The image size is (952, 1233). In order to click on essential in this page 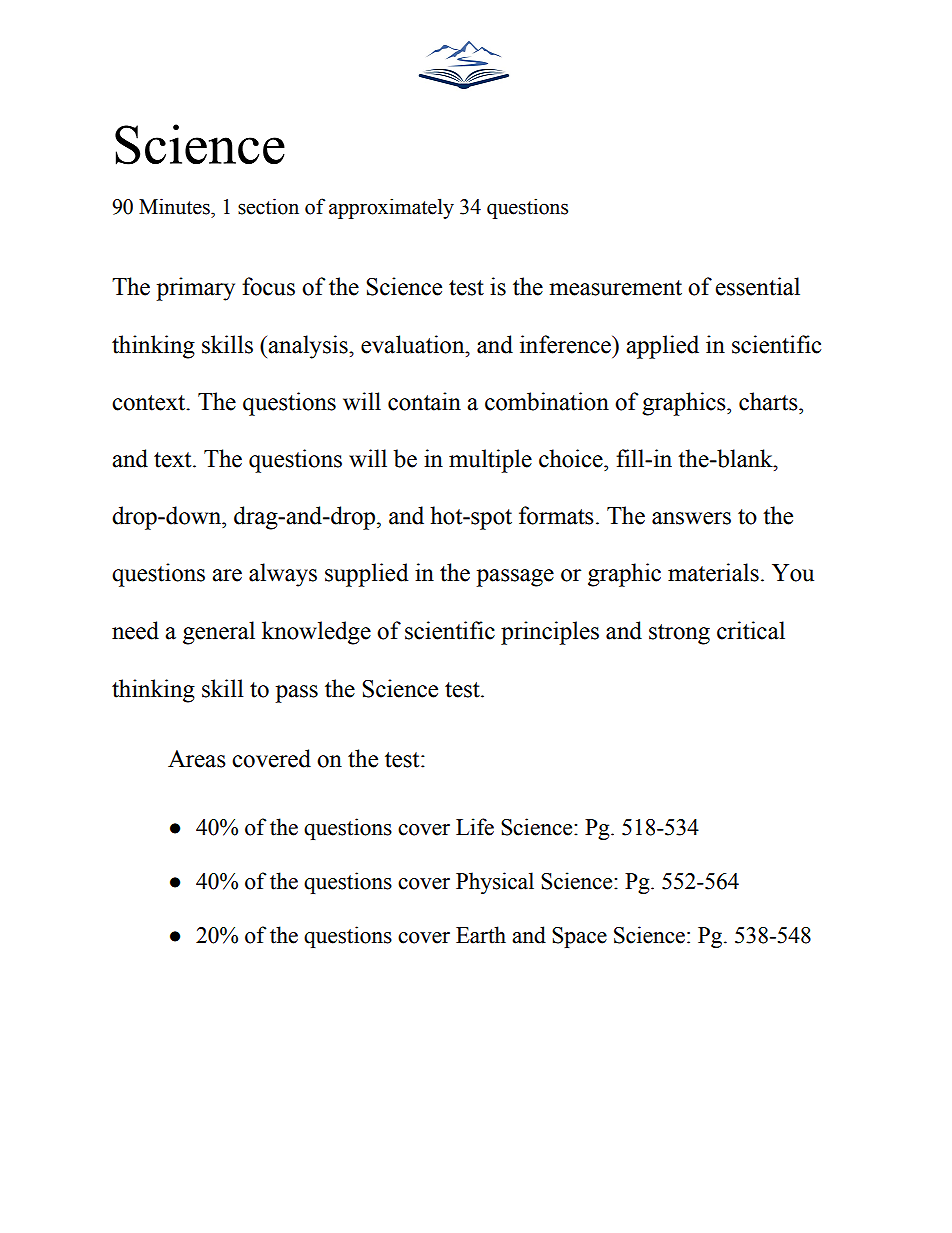, I will do `click(758, 286)`.
